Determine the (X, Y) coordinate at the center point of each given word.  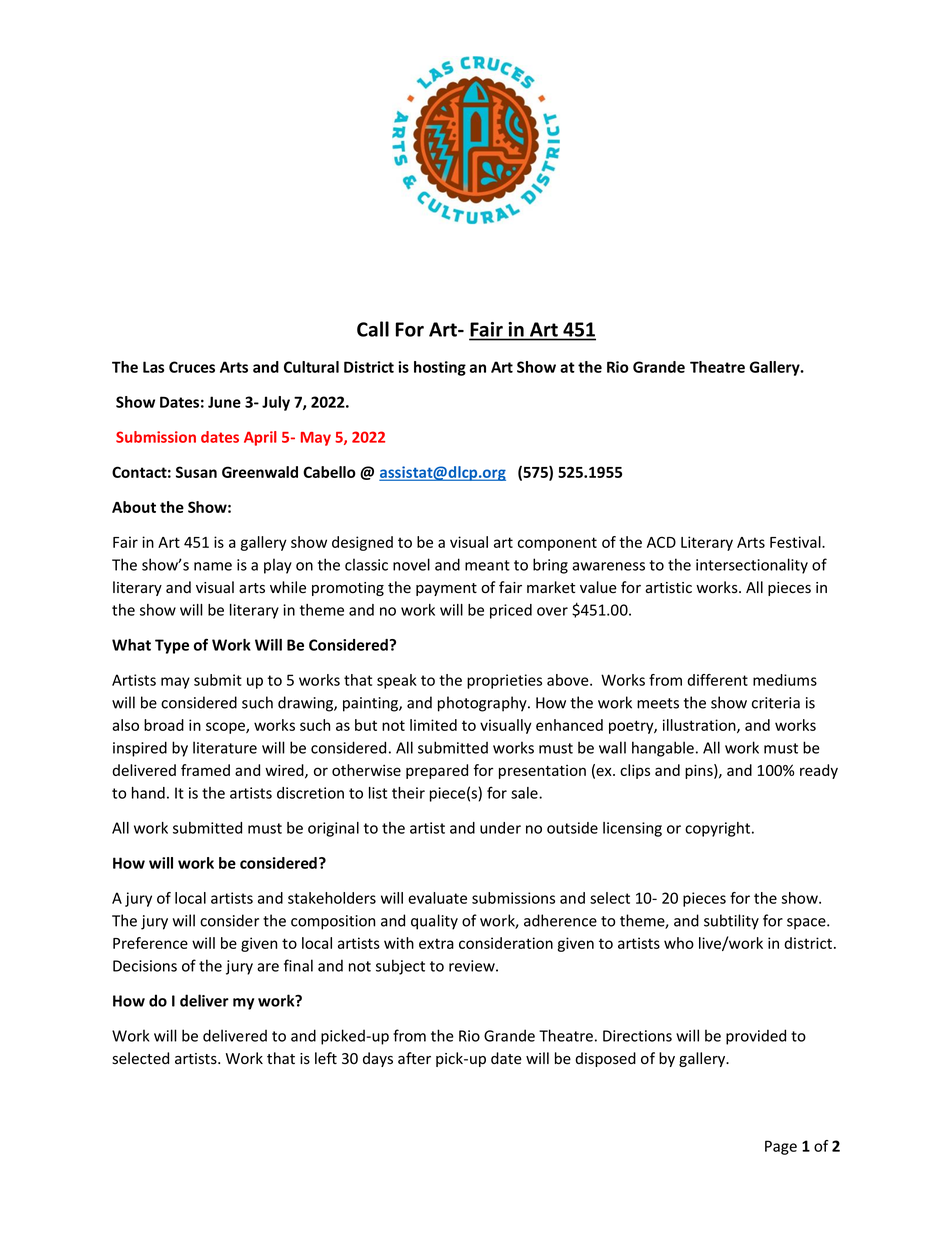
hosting (440, 368)
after (414, 1058)
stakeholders (332, 898)
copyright (719, 829)
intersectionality (752, 566)
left (326, 1058)
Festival (796, 542)
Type (172, 646)
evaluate (437, 898)
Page (781, 1147)
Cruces (192, 367)
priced (511, 611)
